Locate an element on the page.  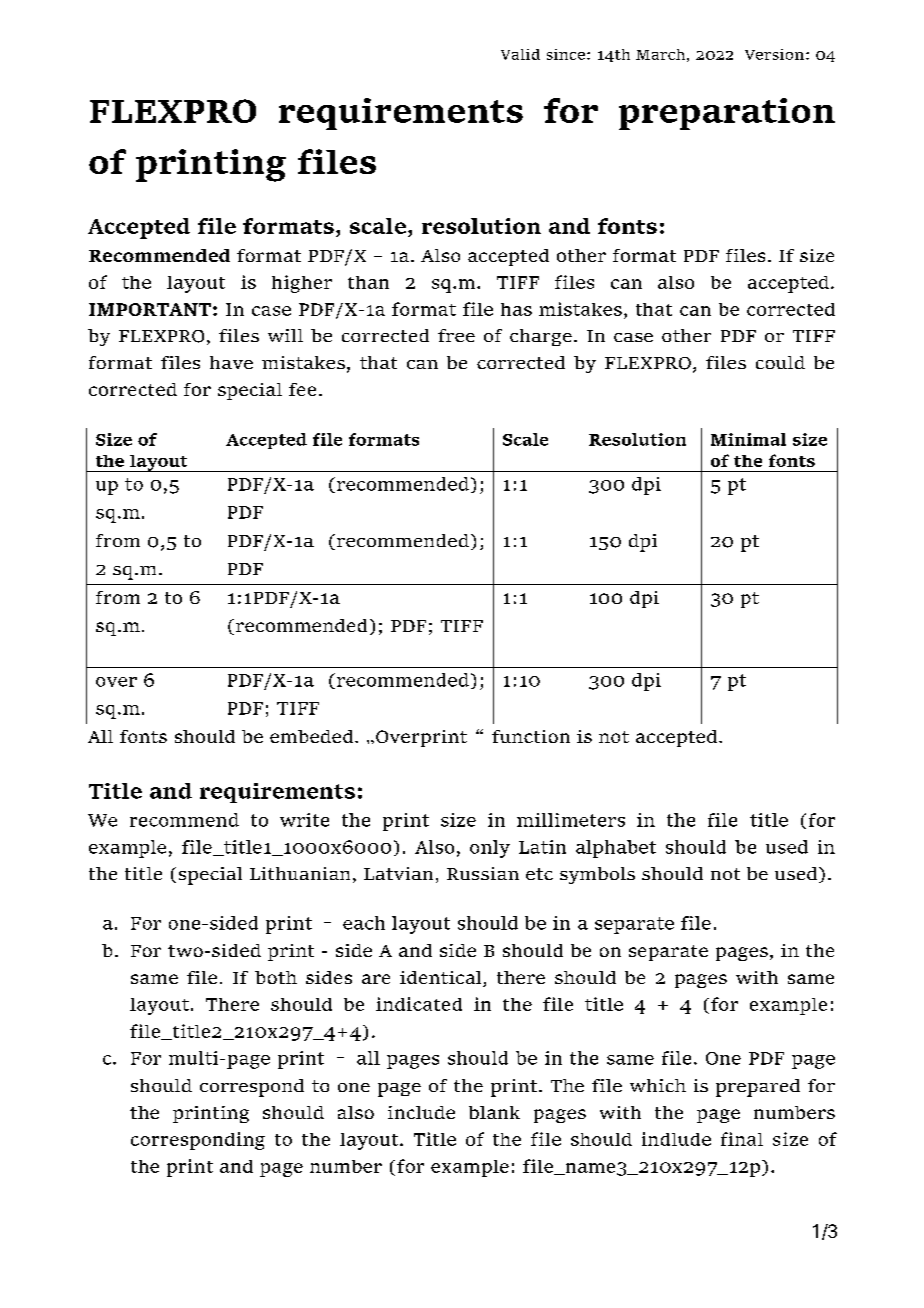
Minimal is located at coordinates (748, 439).
